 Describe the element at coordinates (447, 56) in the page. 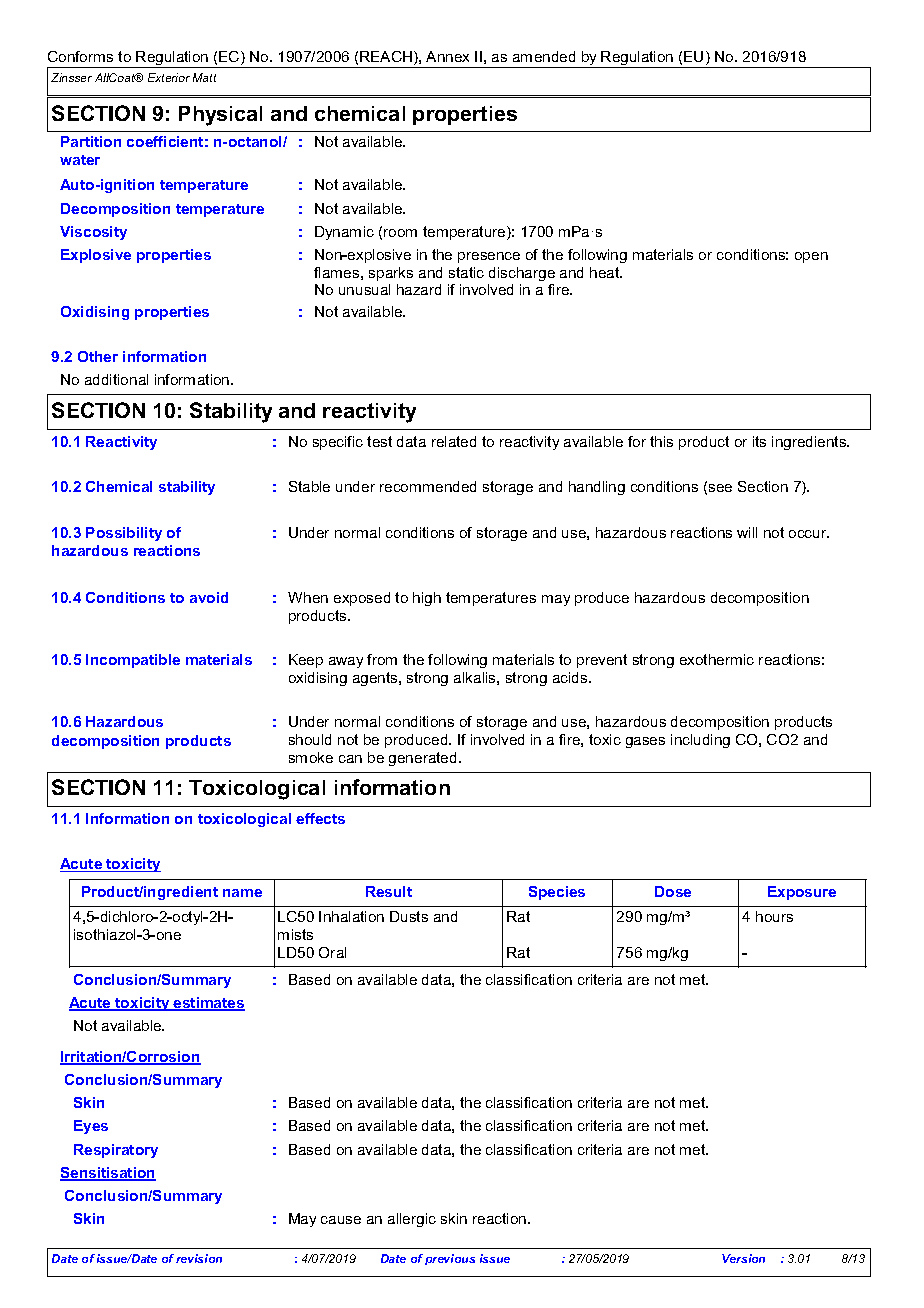

I see `Annex` at that location.
